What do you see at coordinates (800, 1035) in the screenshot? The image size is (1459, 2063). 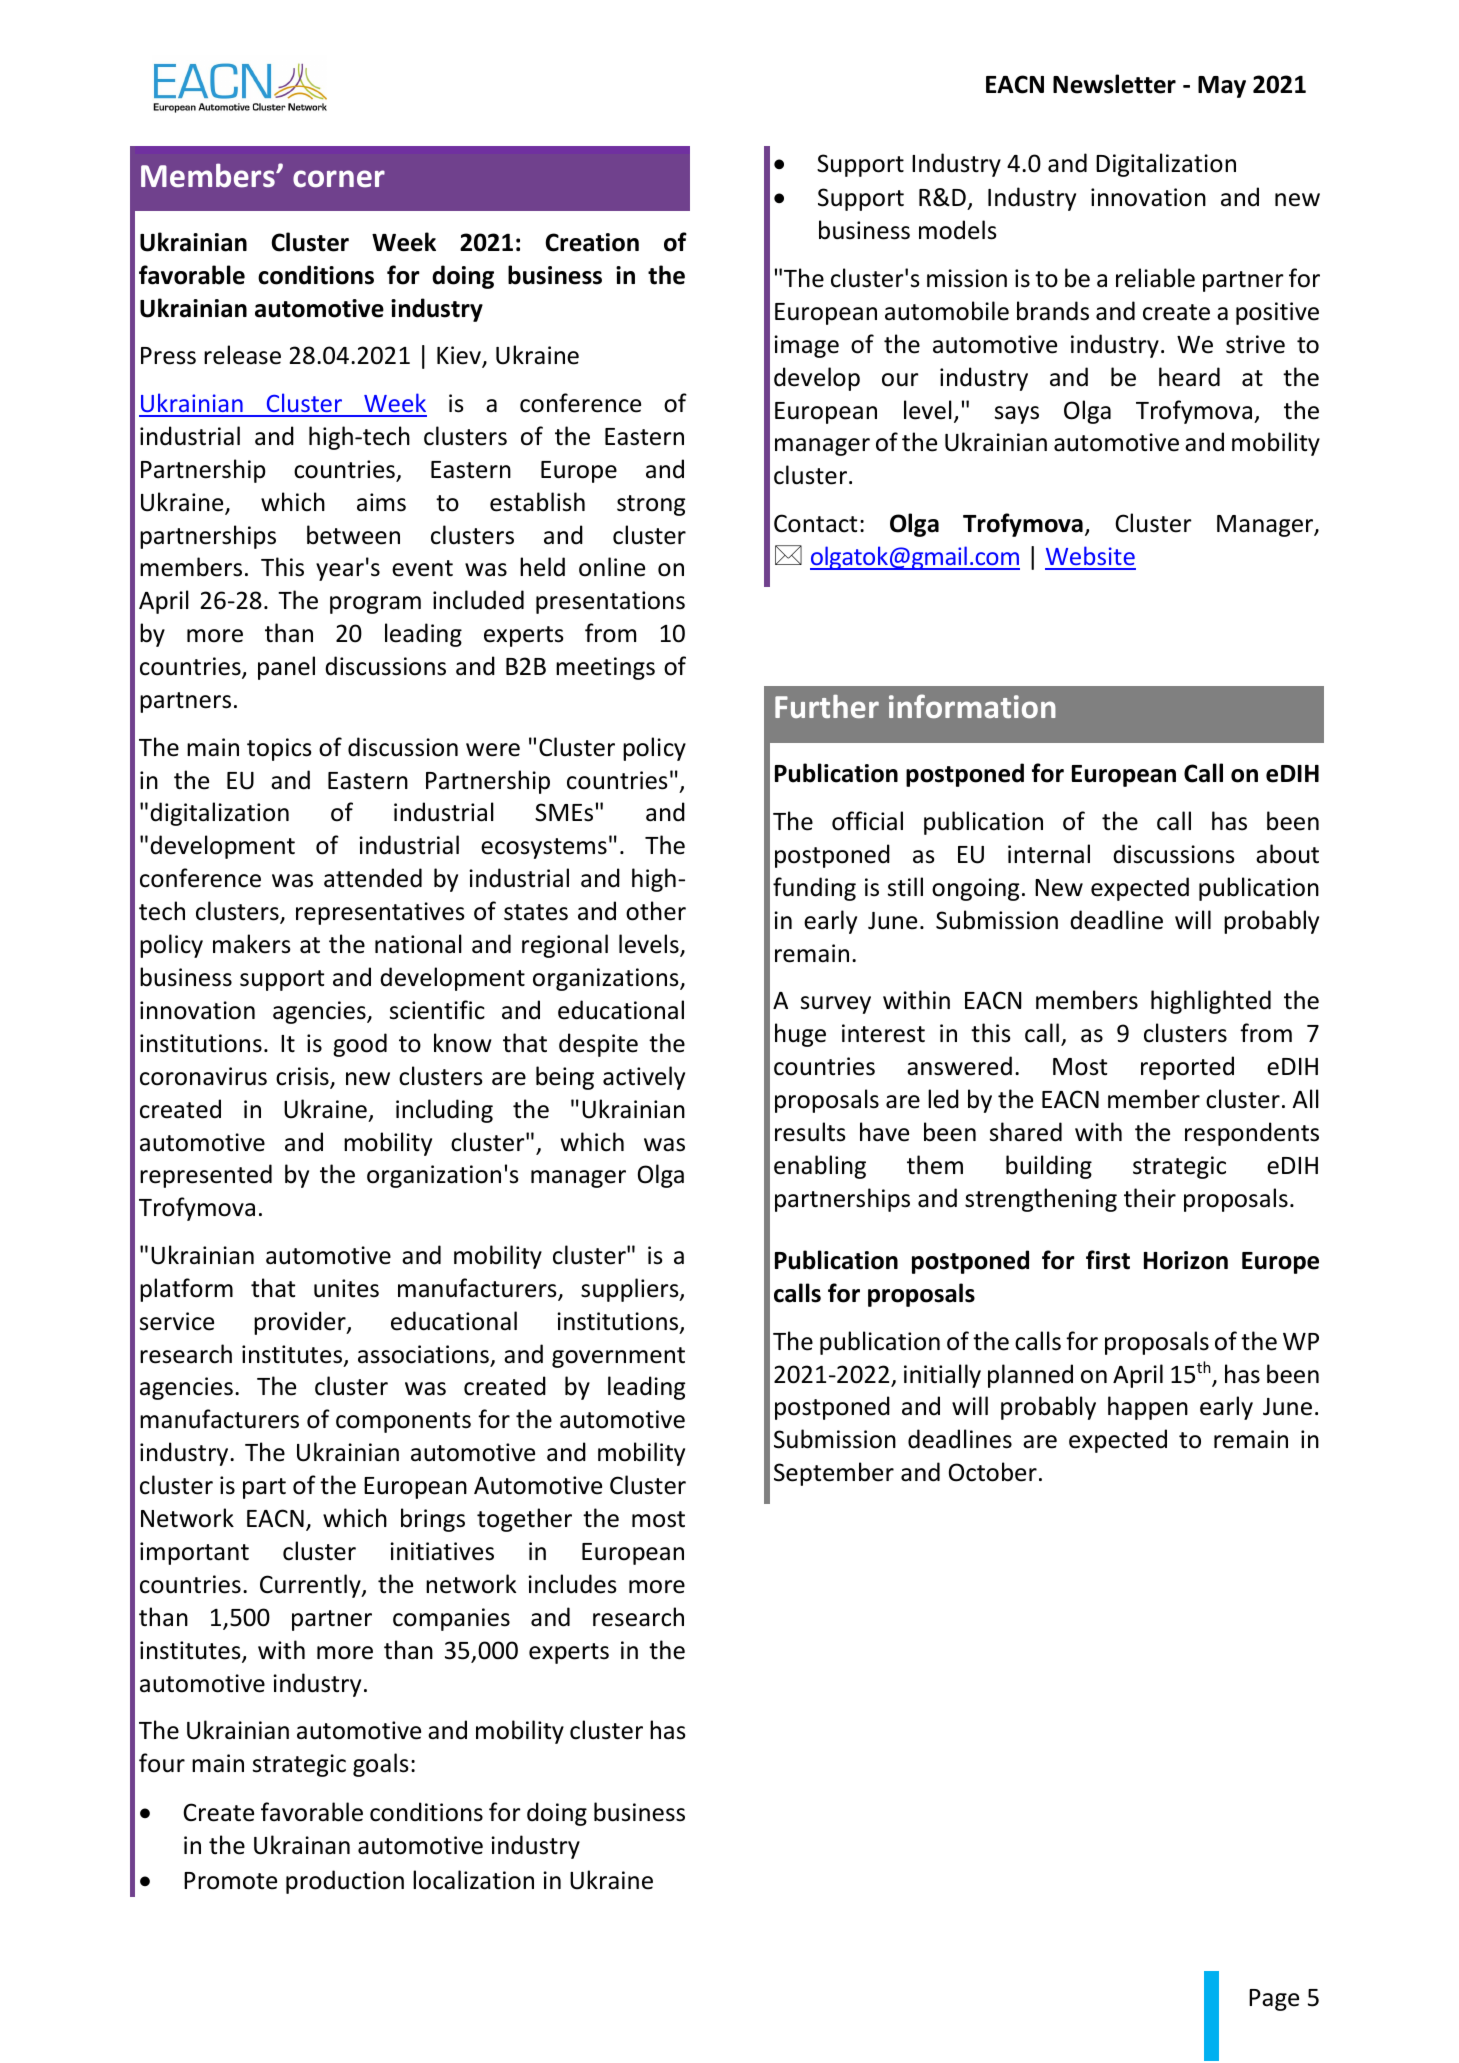 I see `huge` at bounding box center [800, 1035].
